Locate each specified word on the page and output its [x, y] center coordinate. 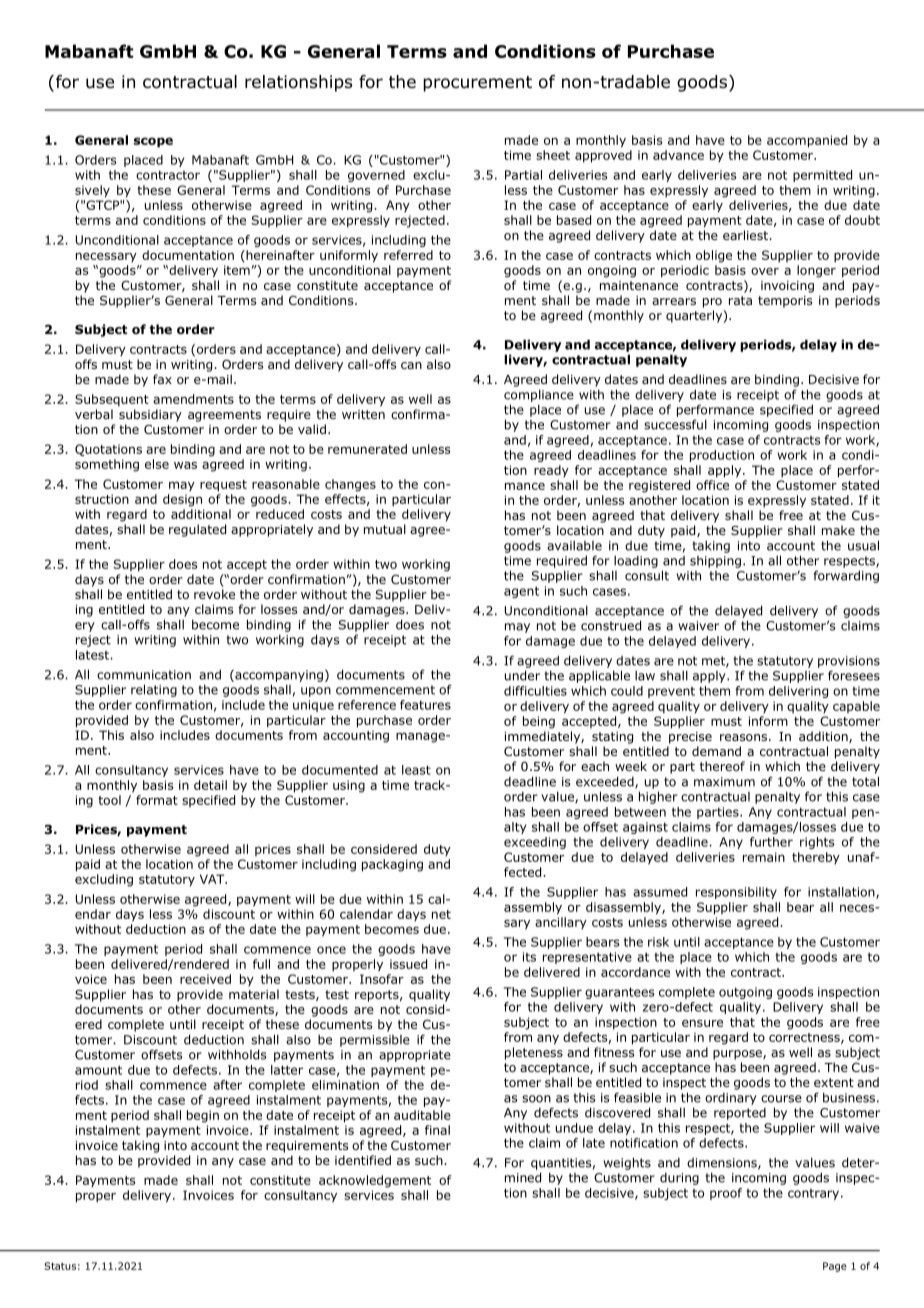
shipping [715, 562]
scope [153, 142]
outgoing [745, 993]
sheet [553, 155]
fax [162, 379]
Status [60, 1266]
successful [675, 424]
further [771, 842]
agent [521, 592]
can [411, 365]
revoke [214, 594]
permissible [375, 1041]
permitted [822, 176]
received [205, 979]
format [157, 800]
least [416, 770]
